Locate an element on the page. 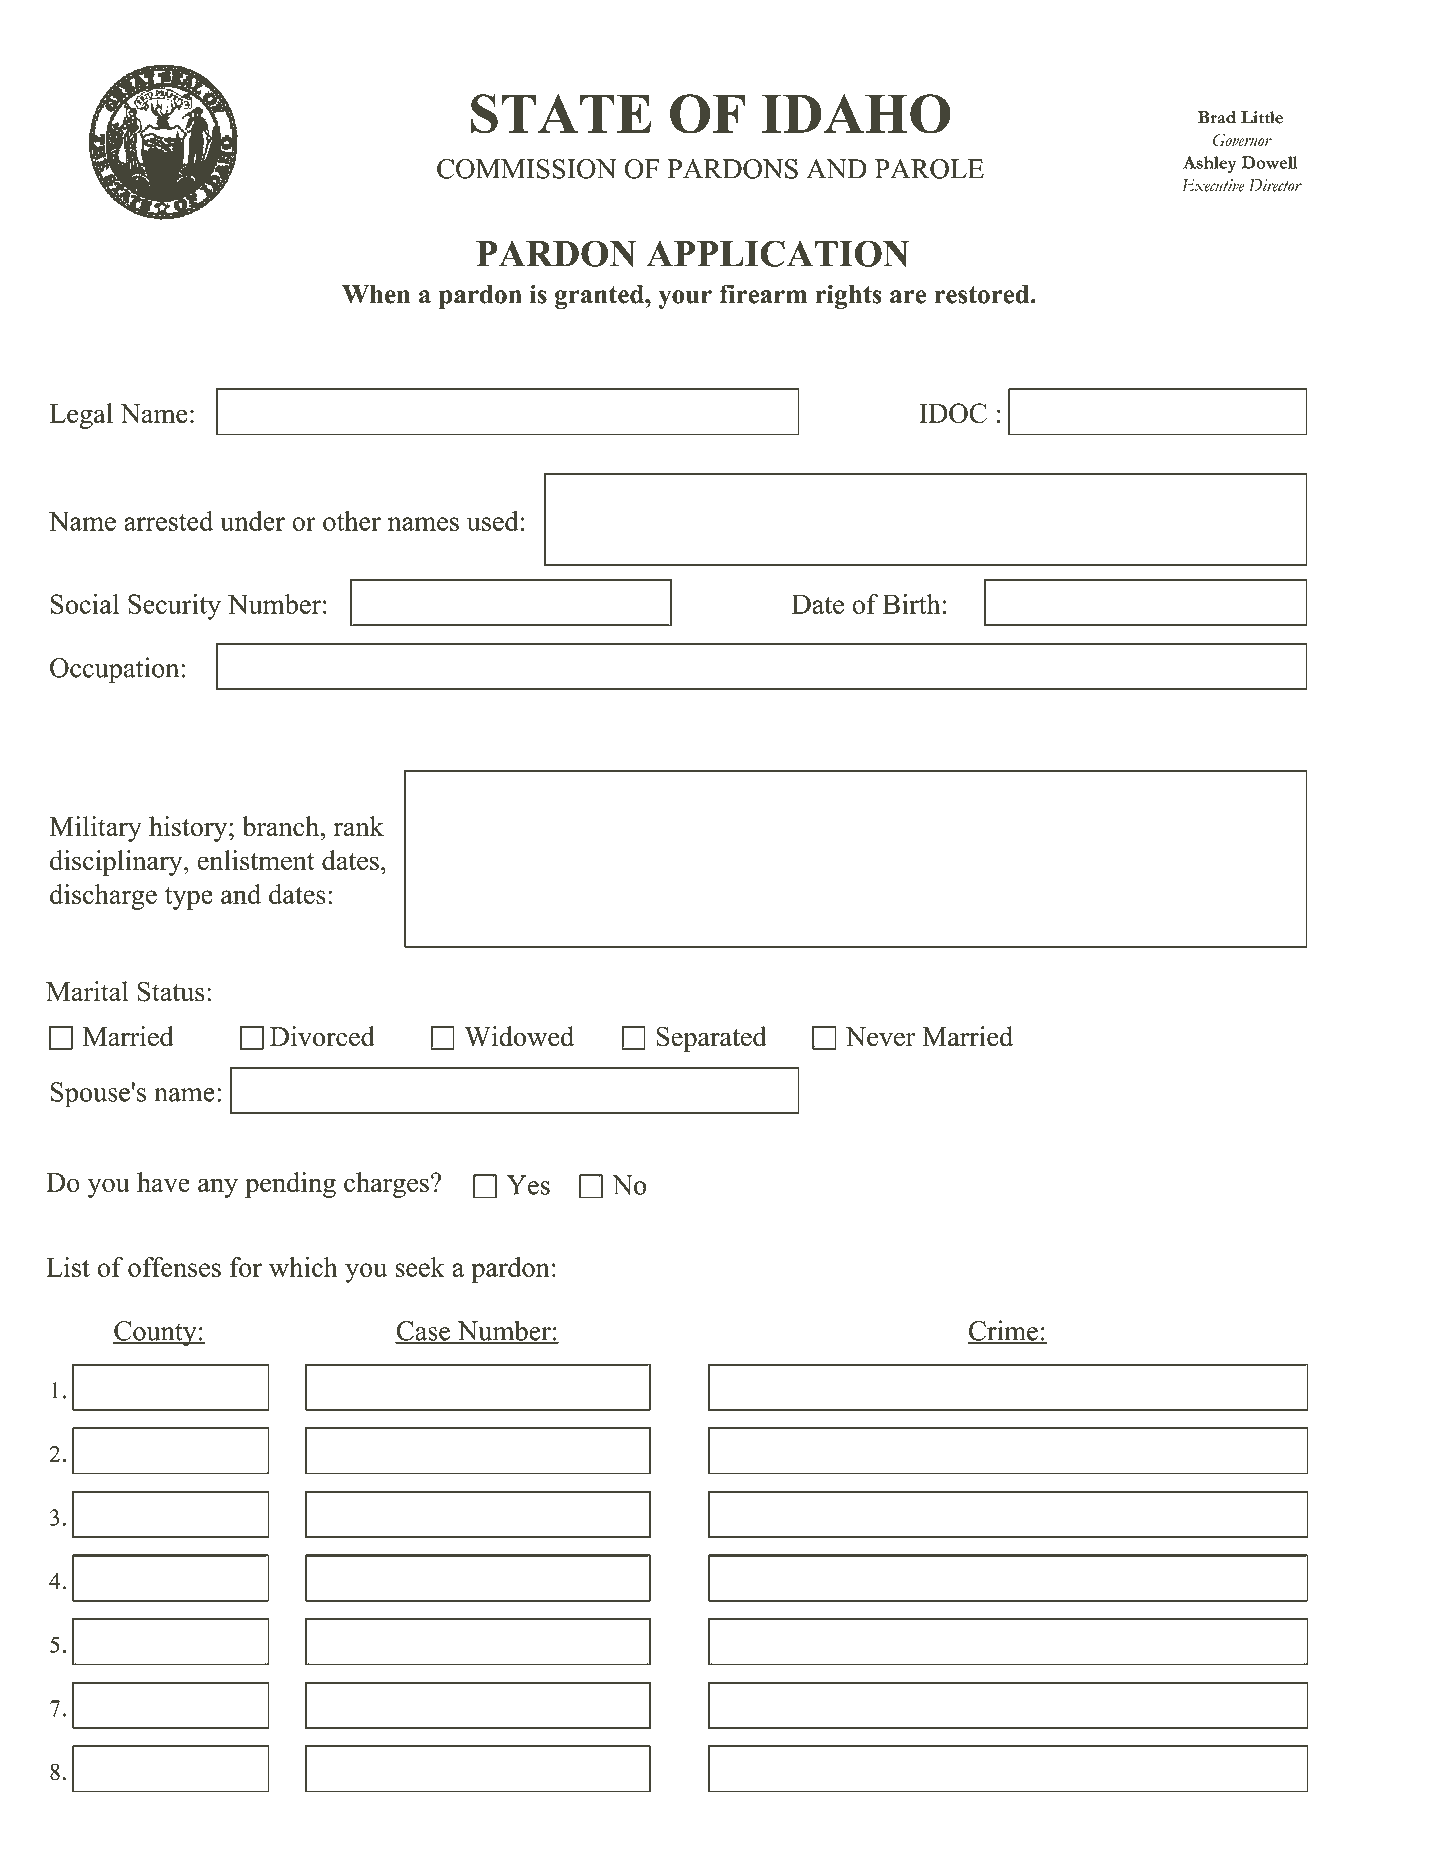 This image has width=1442, height=1866. COMMISSION is located at coordinates (527, 169).
